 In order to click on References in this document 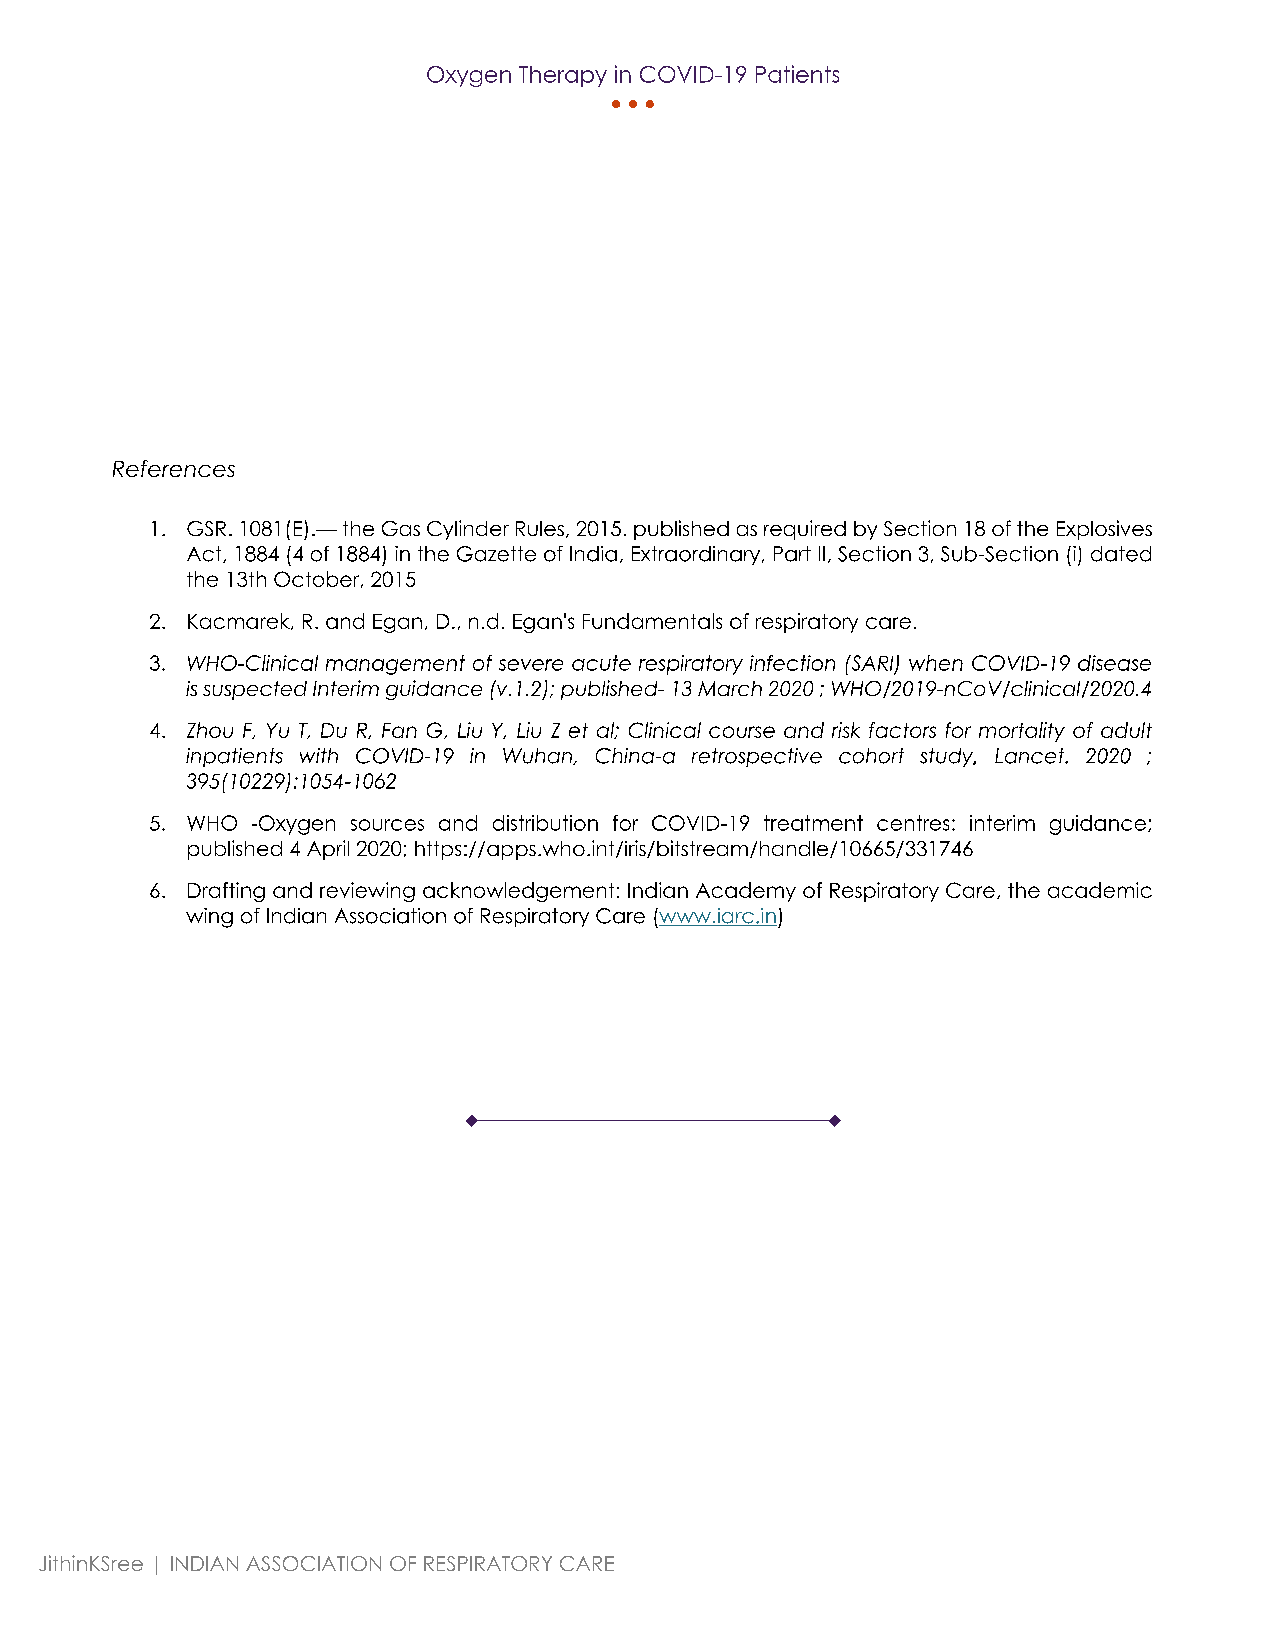, I will do `click(174, 468)`.
